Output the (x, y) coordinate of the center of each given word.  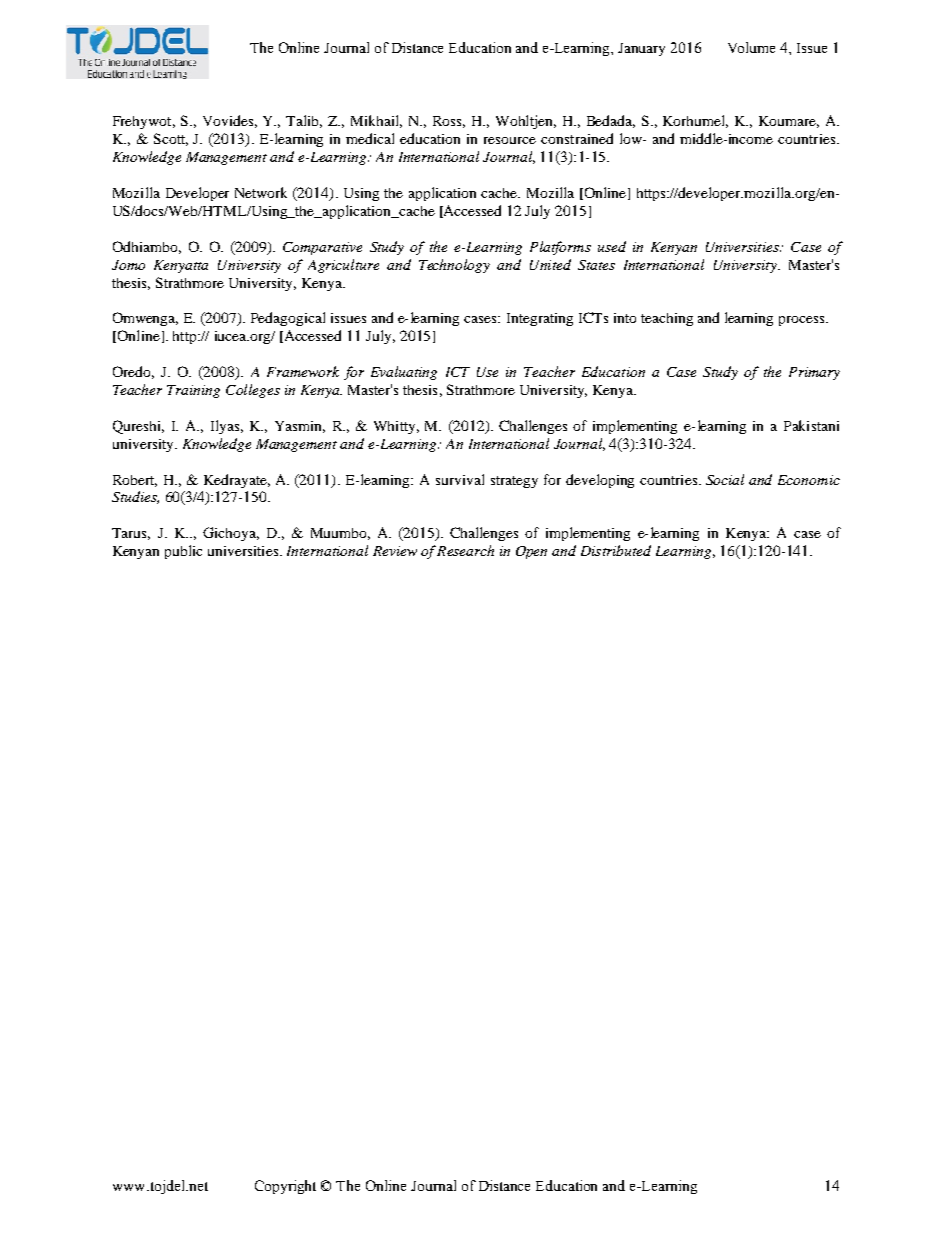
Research (465, 550)
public (183, 552)
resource (510, 140)
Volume (751, 47)
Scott (171, 139)
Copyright (285, 1187)
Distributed (616, 550)
